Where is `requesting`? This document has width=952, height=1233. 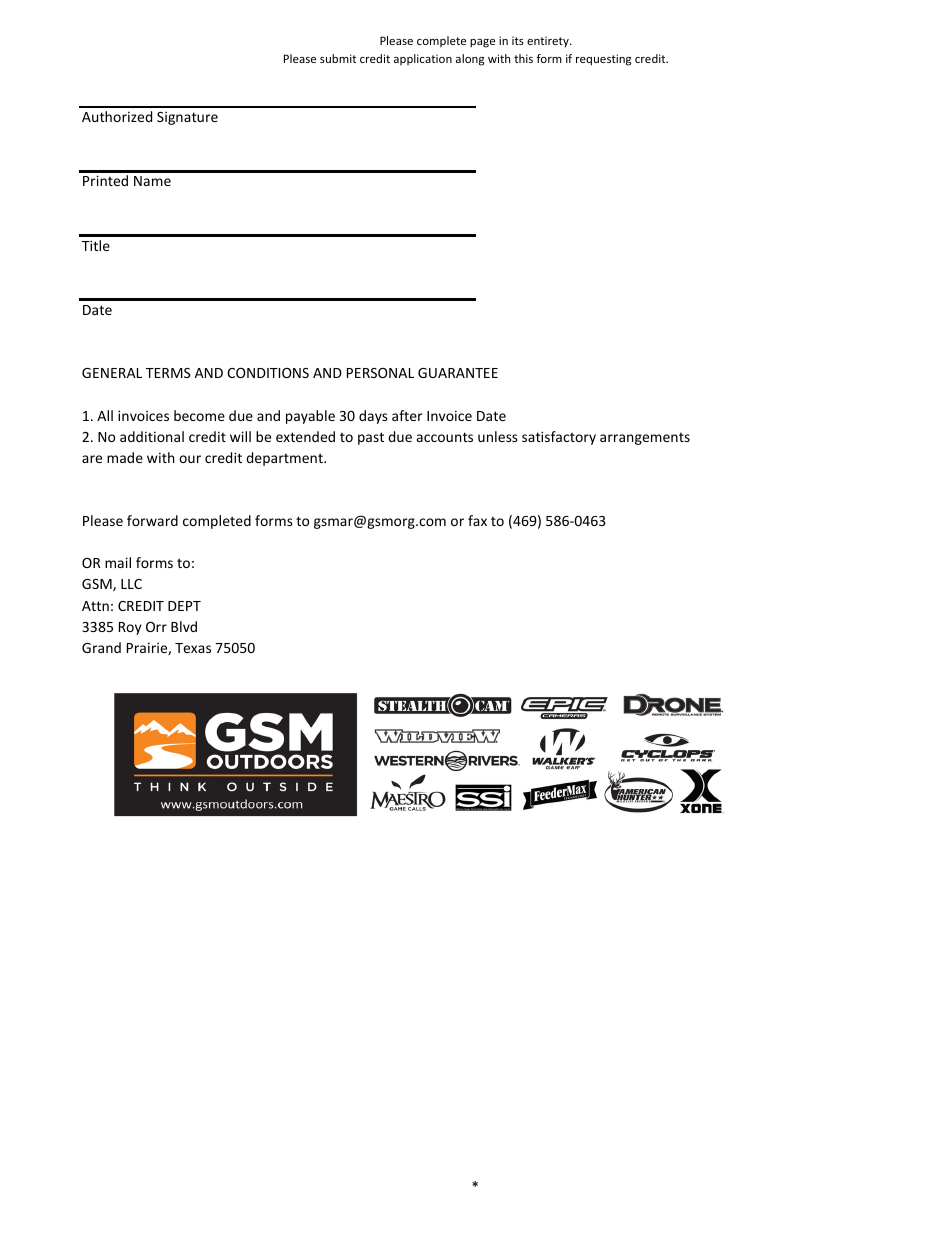 requesting is located at coordinates (603, 60).
